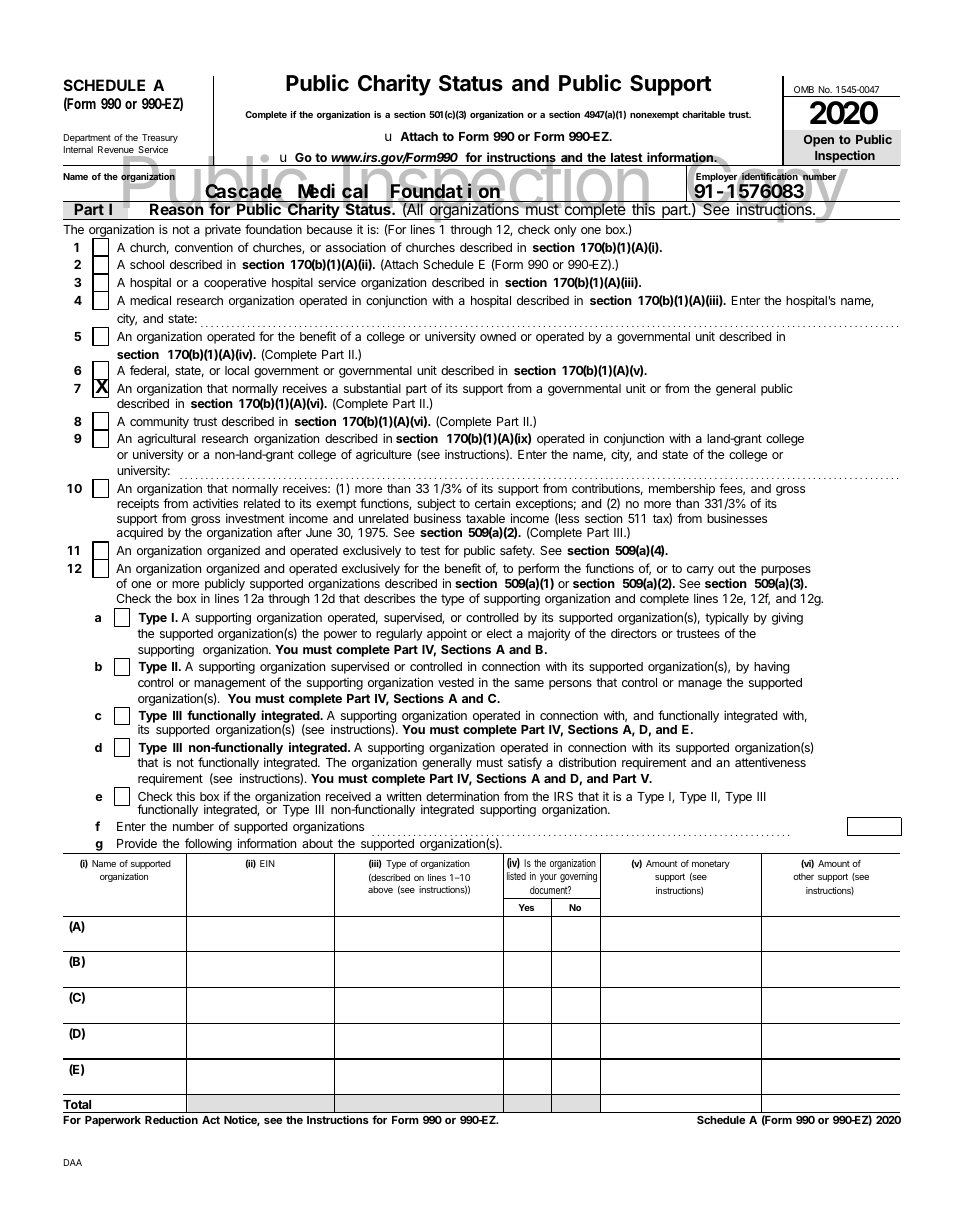 The height and width of the screenshot is (1232, 966). What do you see at coordinates (171, 1119) in the screenshot?
I see `Reduction` at bounding box center [171, 1119].
